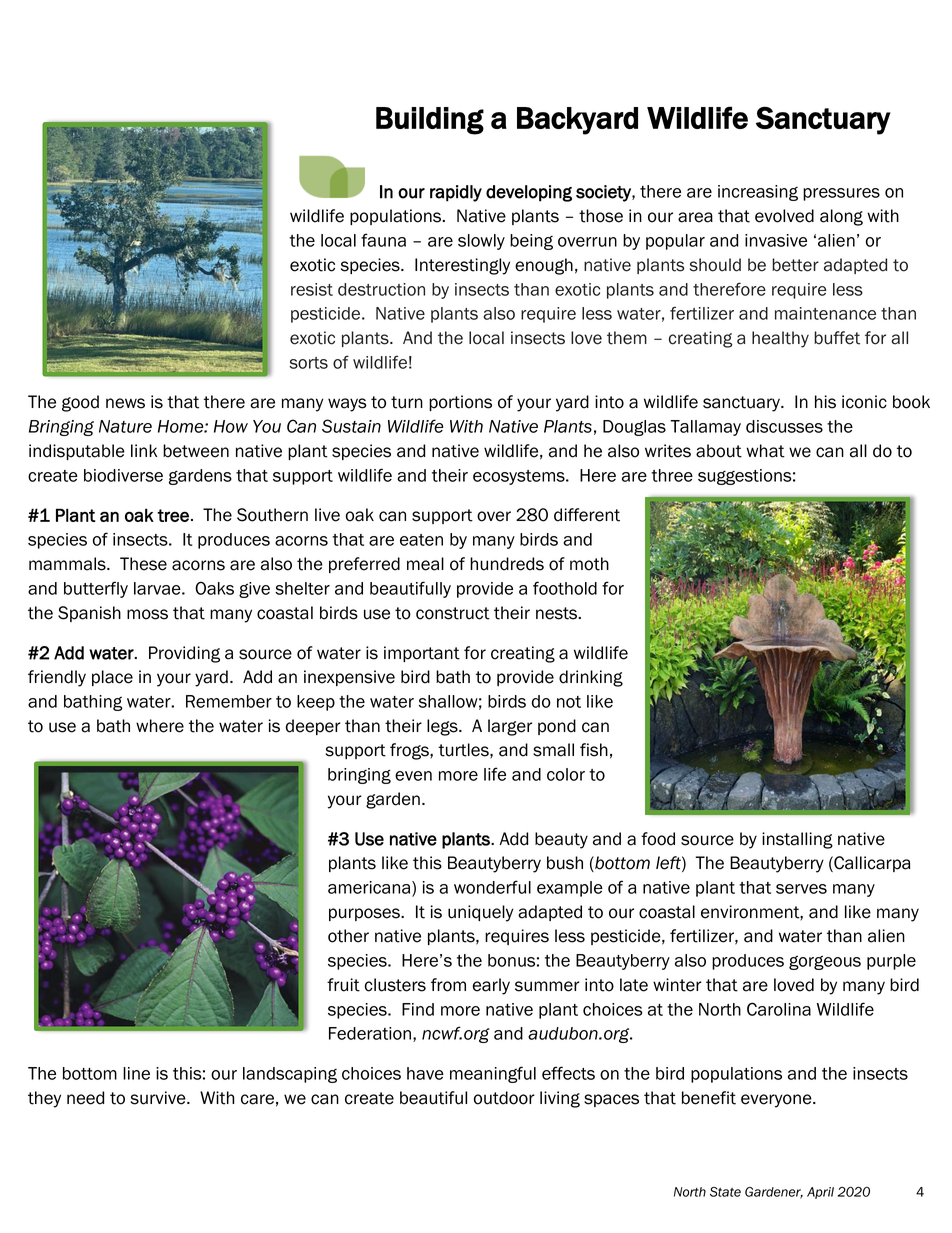  What do you see at coordinates (841, 194) in the screenshot?
I see `pressures` at bounding box center [841, 194].
